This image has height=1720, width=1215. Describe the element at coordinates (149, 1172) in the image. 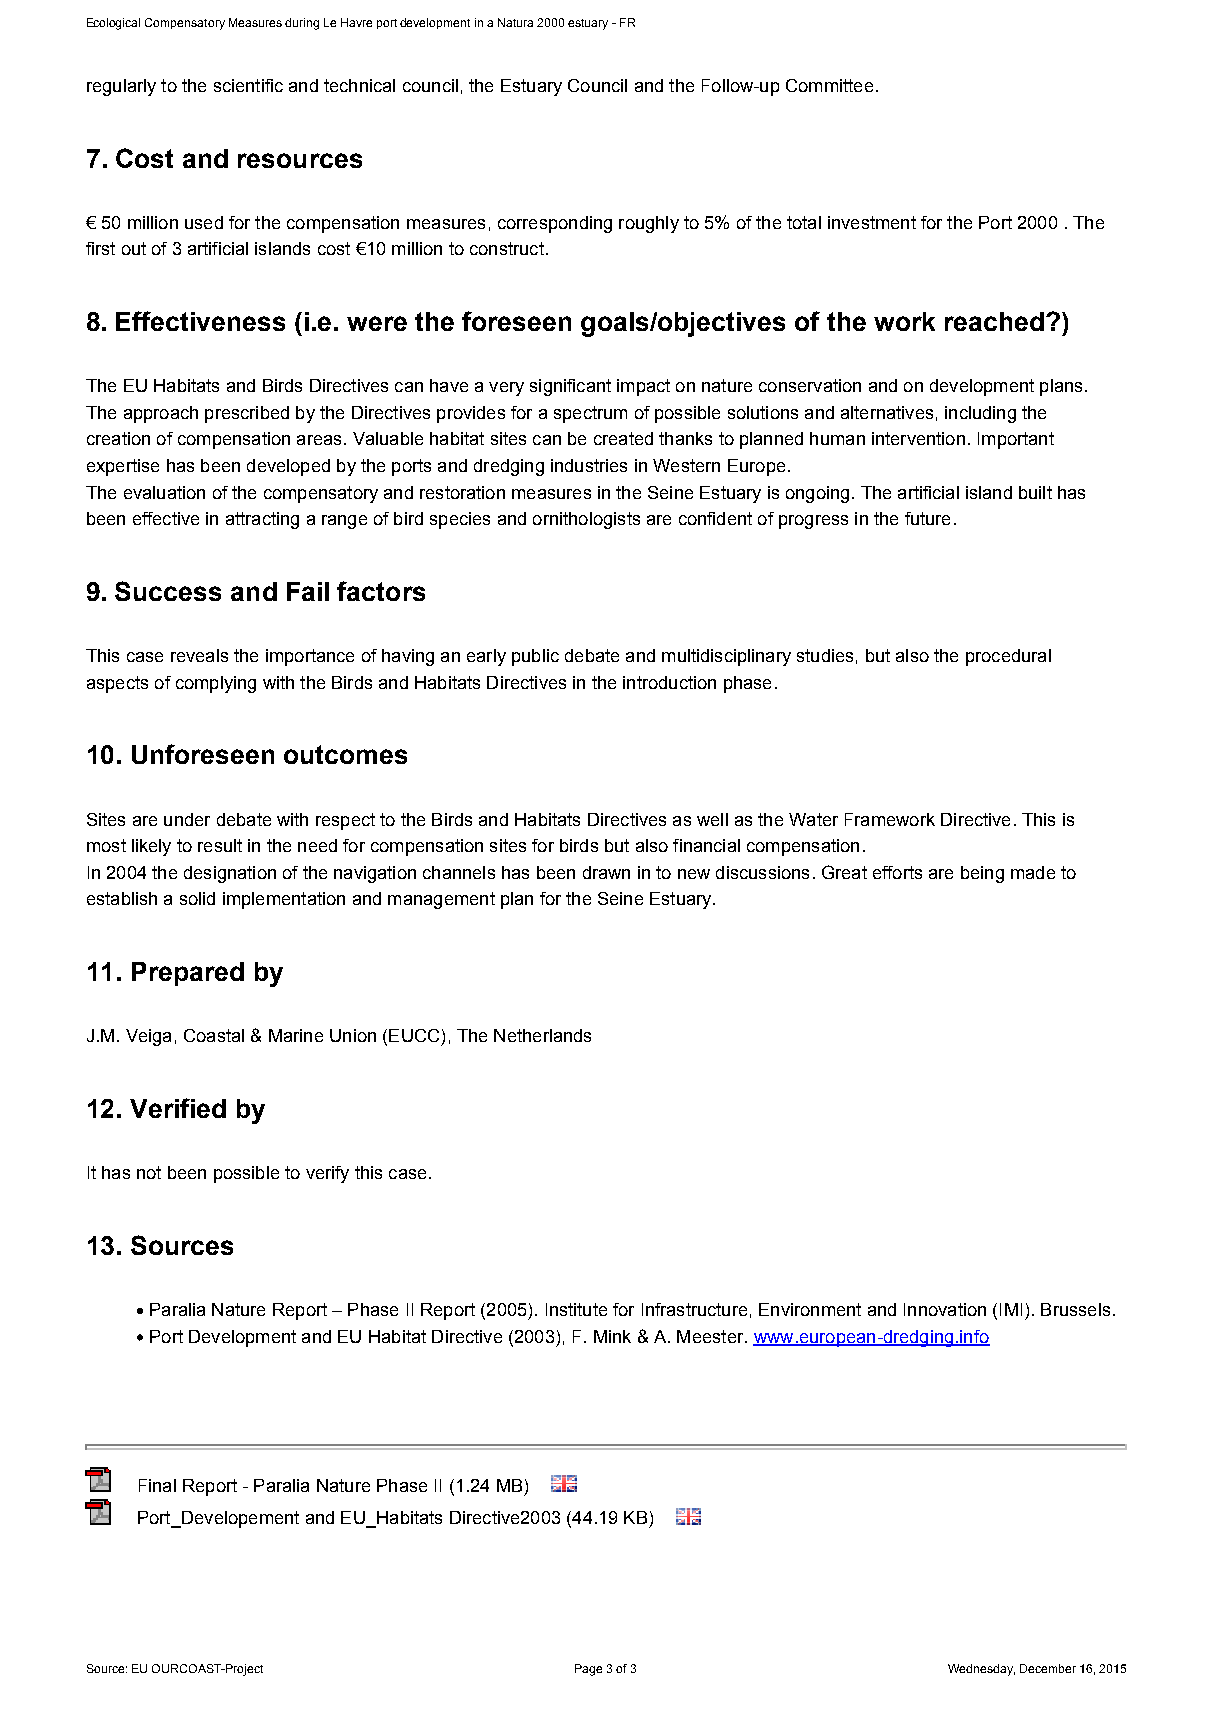

I see `not` at that location.
